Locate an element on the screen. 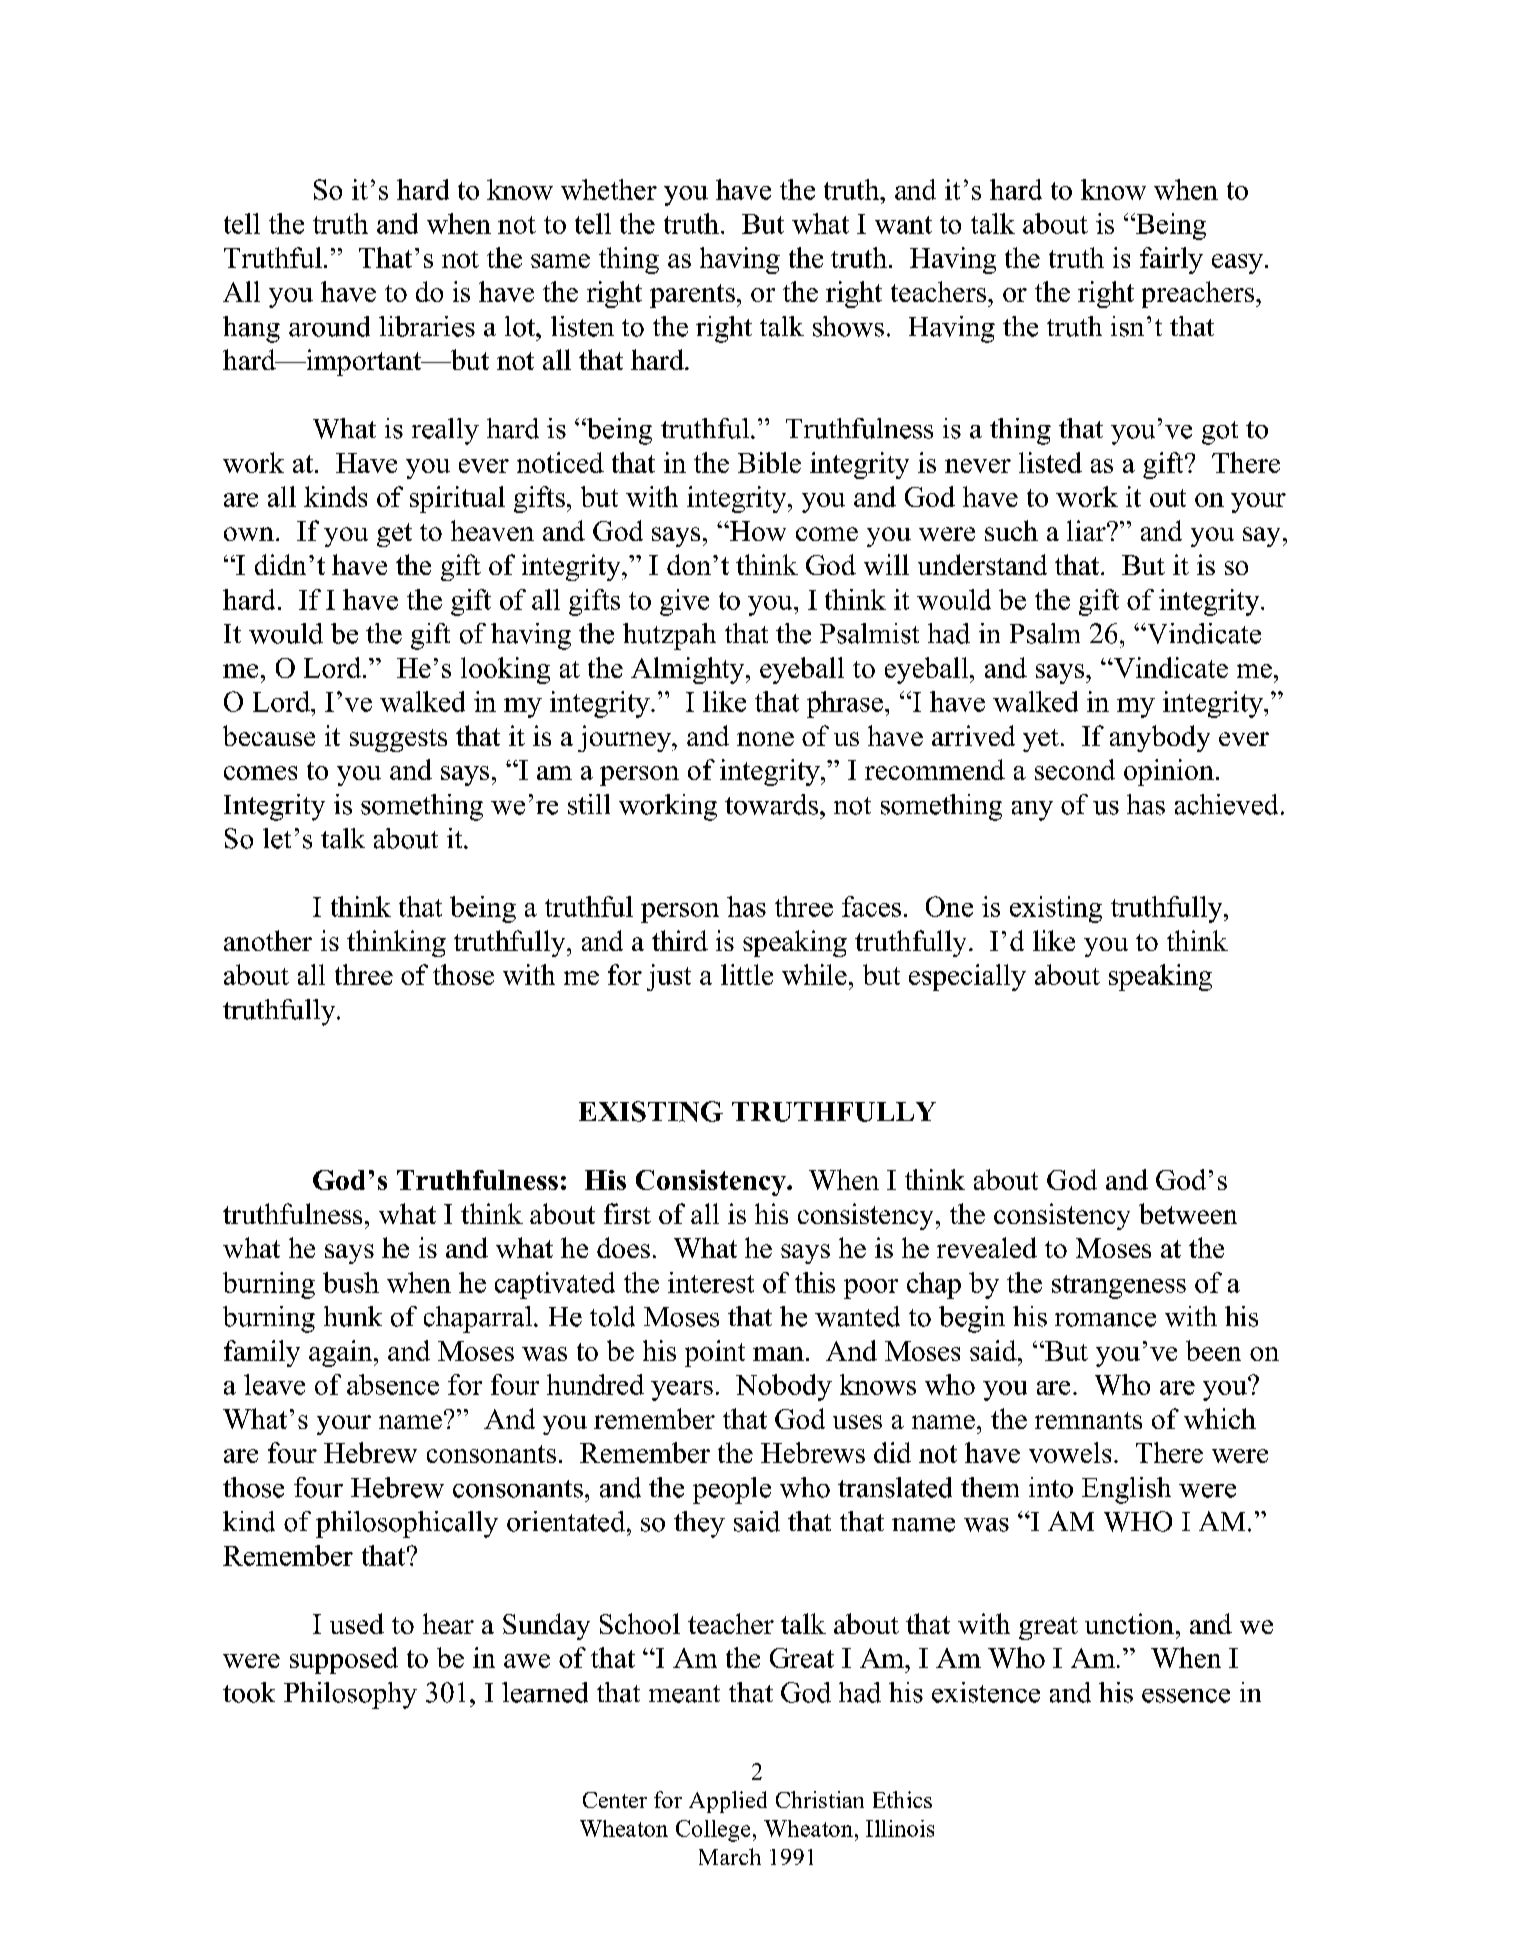 The width and height of the screenshot is (1515, 1960). Applied is located at coordinates (728, 1802).
